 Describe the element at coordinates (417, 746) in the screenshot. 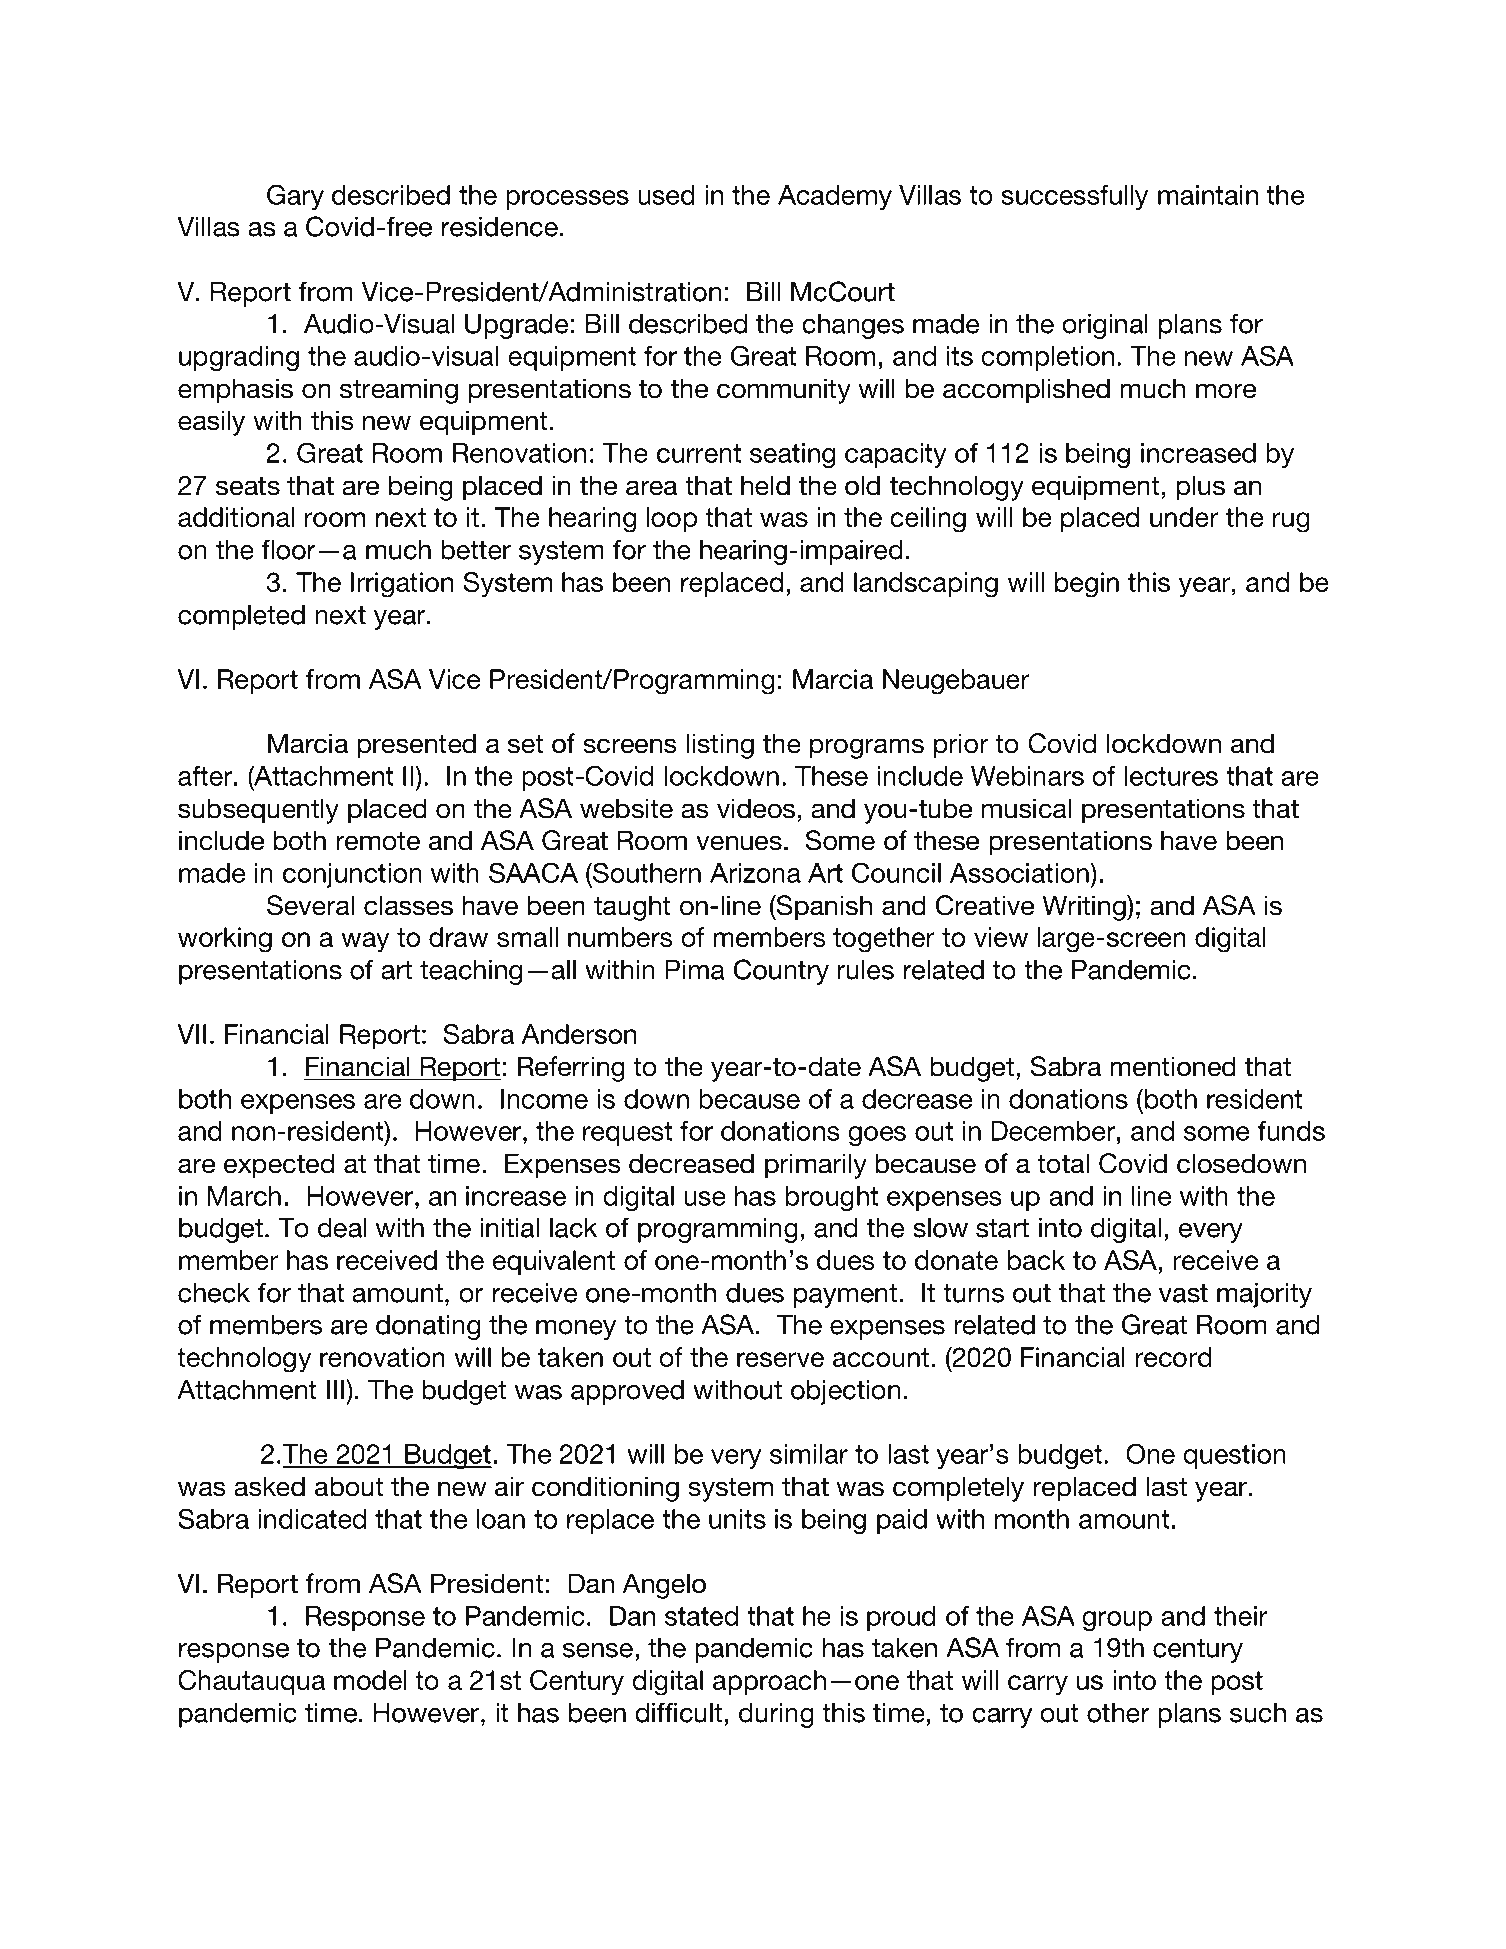

I see `presented` at that location.
